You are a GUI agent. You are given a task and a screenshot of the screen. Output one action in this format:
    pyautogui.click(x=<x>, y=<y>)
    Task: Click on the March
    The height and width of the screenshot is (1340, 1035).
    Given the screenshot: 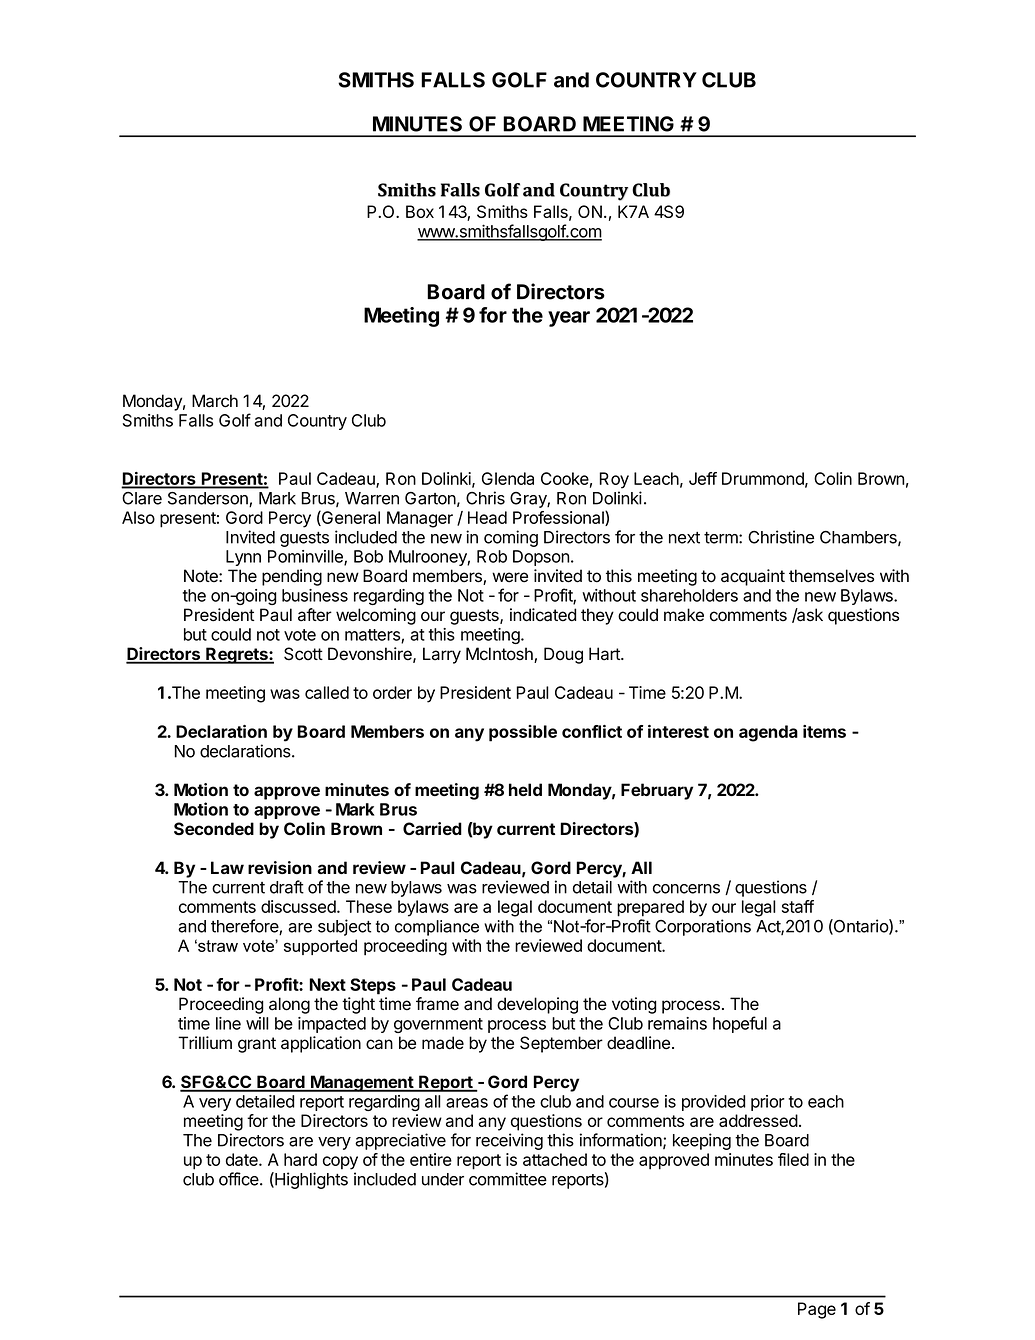 What is the action you would take?
    pyautogui.click(x=215, y=401)
